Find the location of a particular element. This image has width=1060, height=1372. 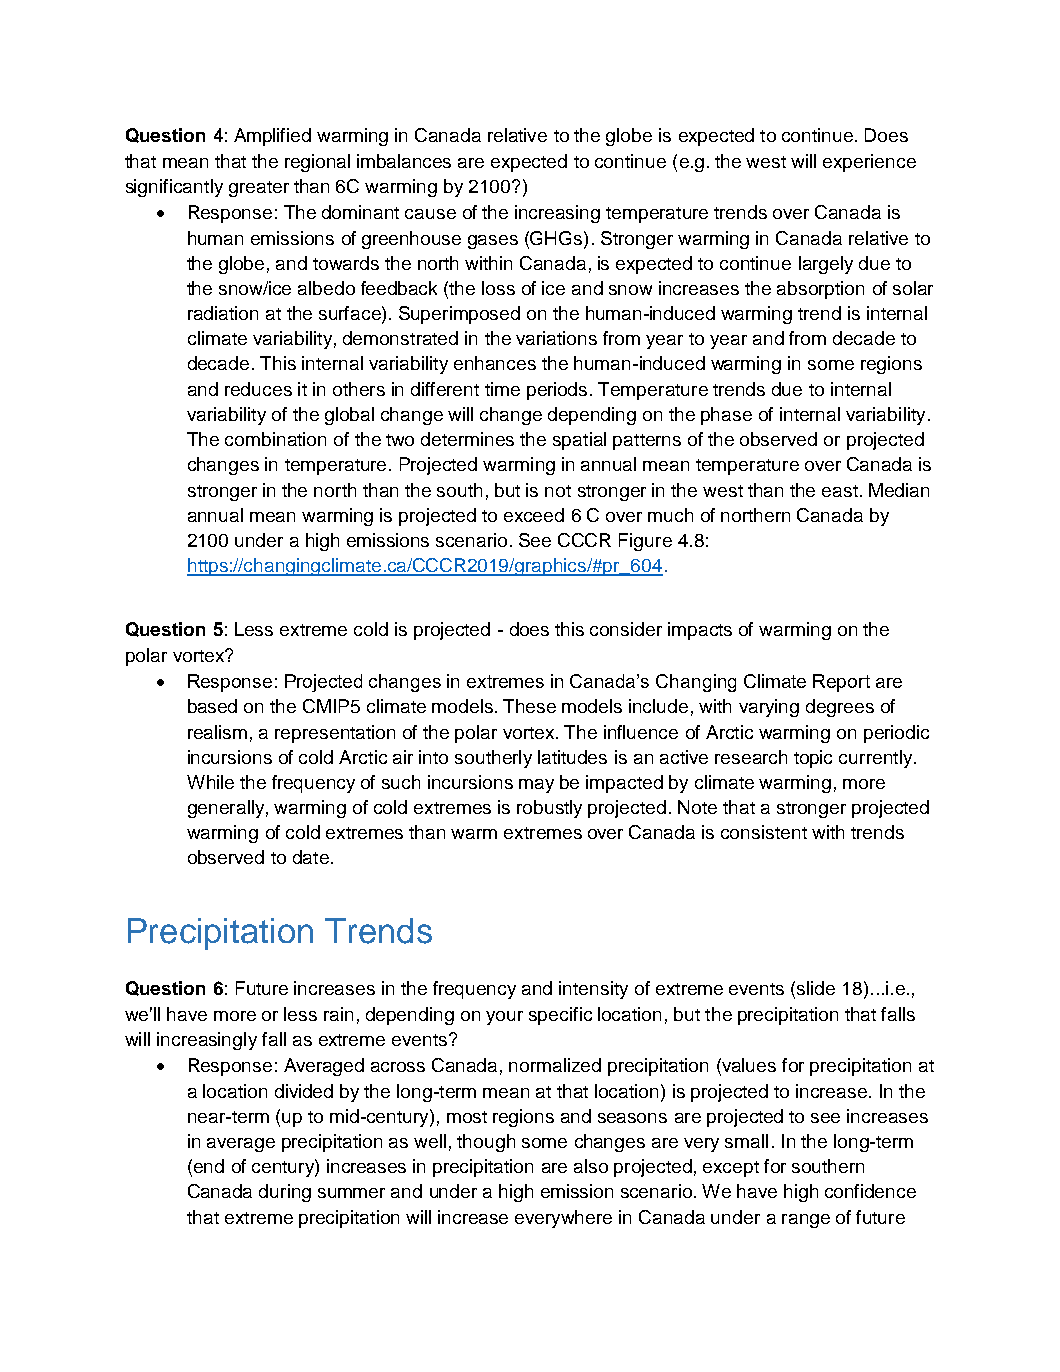

east is located at coordinates (841, 491).
